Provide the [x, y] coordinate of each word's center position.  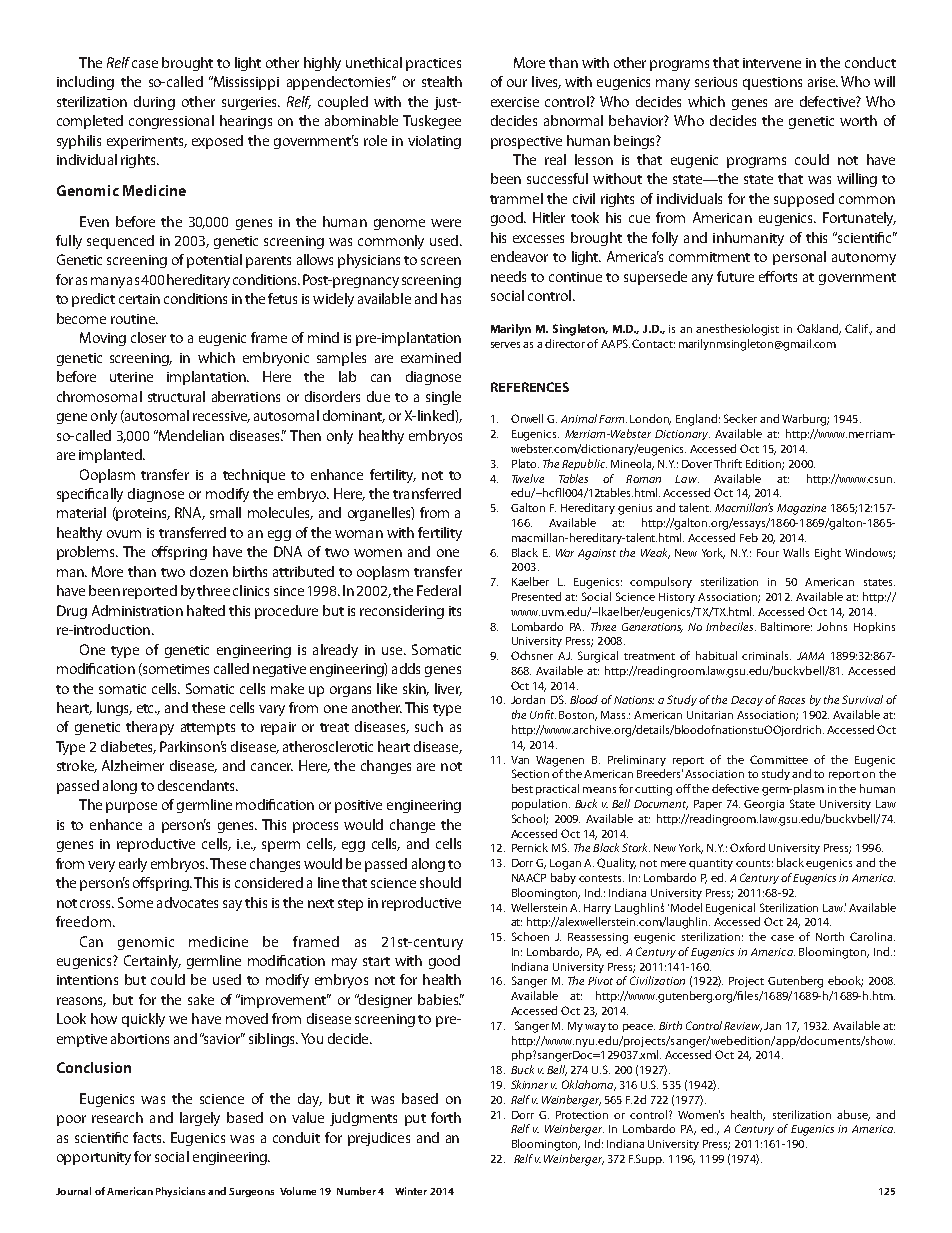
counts [754, 863]
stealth [442, 81]
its [455, 611]
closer [148, 337]
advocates [187, 902]
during [154, 103]
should [440, 882]
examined [431, 357]
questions [772, 83]
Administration [137, 610]
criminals [766, 655]
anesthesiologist [737, 330]
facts [148, 1137]
